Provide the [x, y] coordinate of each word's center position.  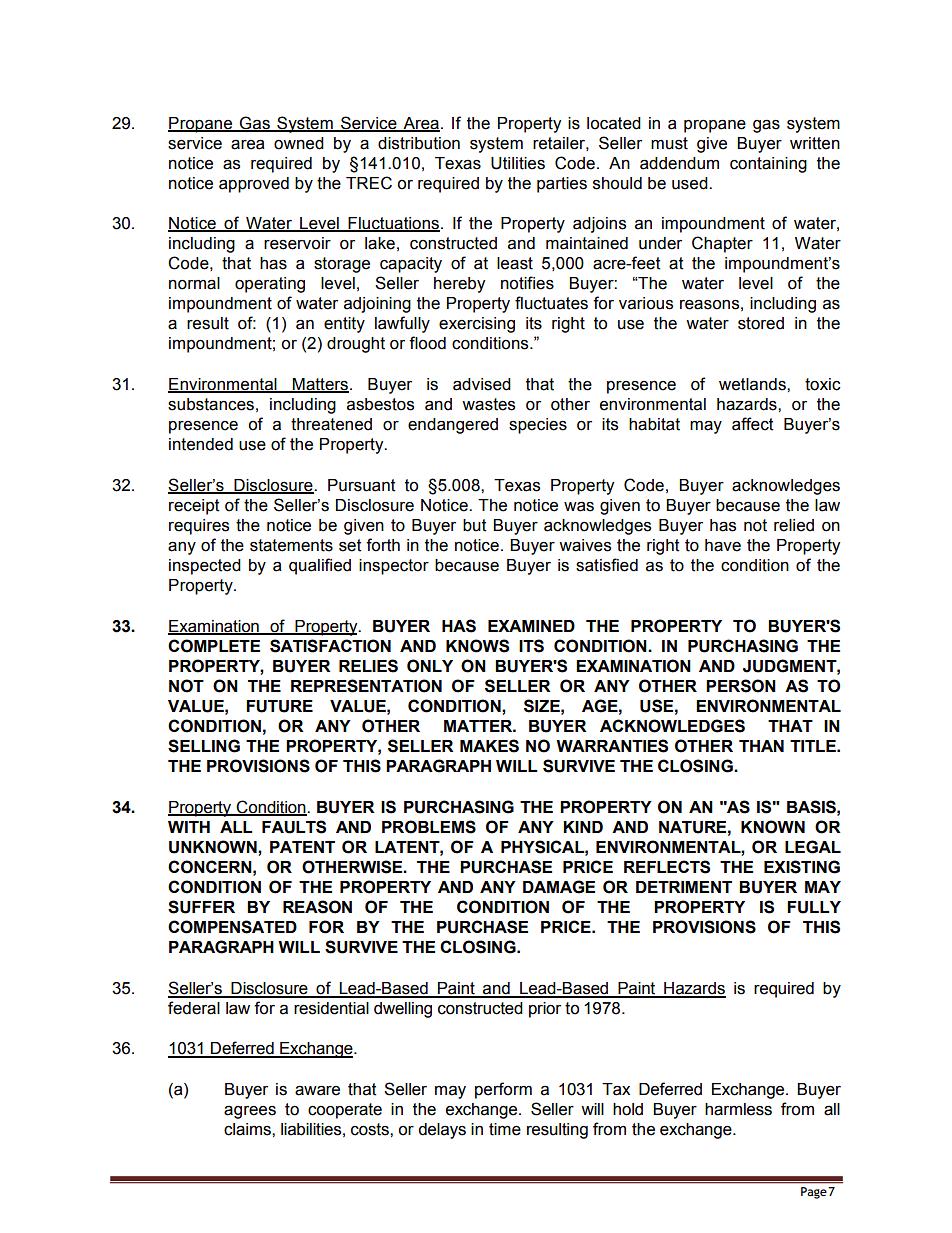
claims [248, 1129]
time [505, 1129]
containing [768, 165]
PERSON [741, 686]
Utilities [518, 163]
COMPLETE [214, 646]
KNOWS [477, 646]
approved [254, 185]
